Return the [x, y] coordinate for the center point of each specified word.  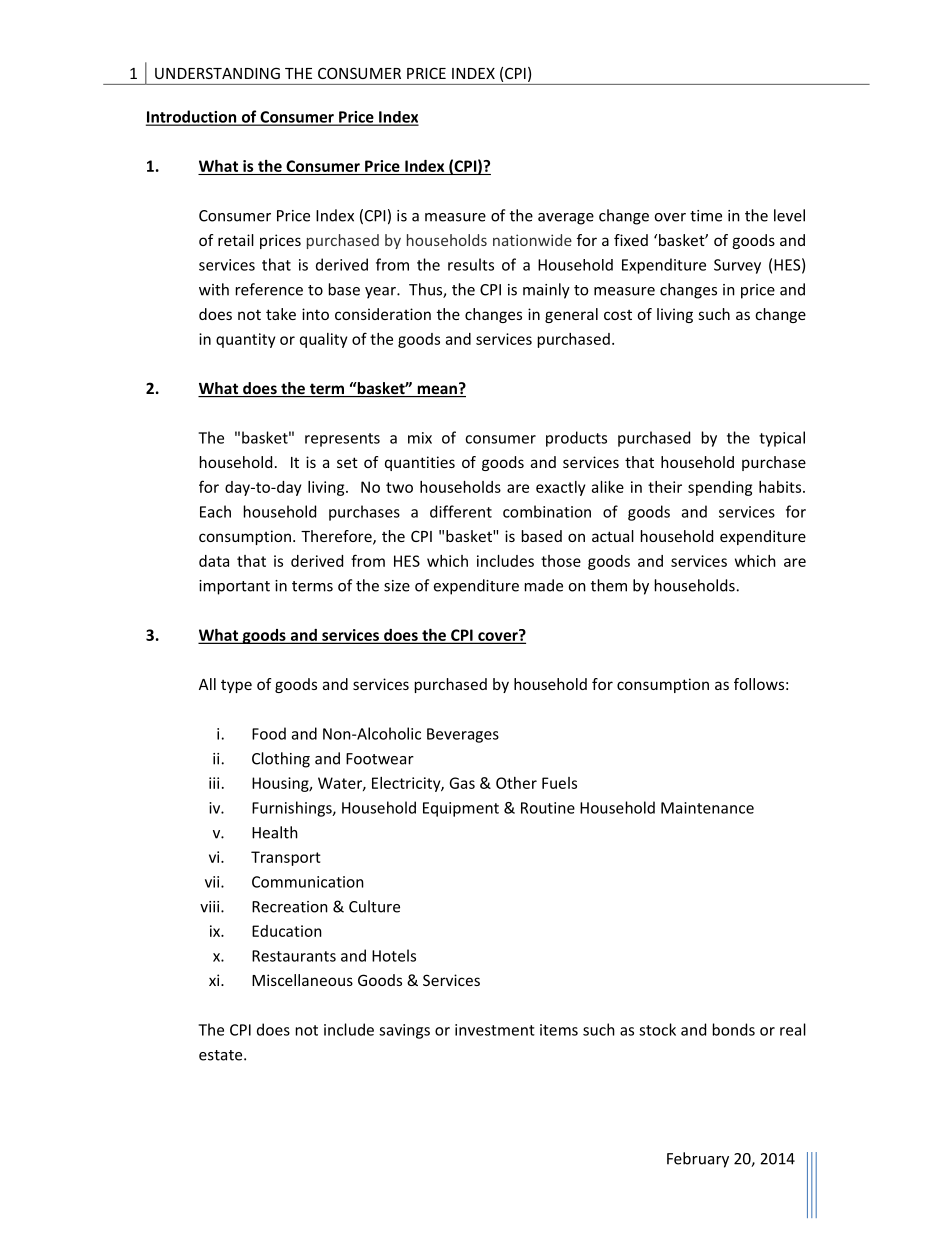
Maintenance [707, 808]
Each [215, 511]
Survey [737, 266]
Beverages [463, 735]
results [471, 264]
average [566, 219]
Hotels [394, 955]
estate [222, 1055]
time [706, 216]
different [461, 511]
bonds [734, 1029]
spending [720, 488]
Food [269, 733]
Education [287, 931]
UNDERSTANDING [217, 73]
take [281, 314]
